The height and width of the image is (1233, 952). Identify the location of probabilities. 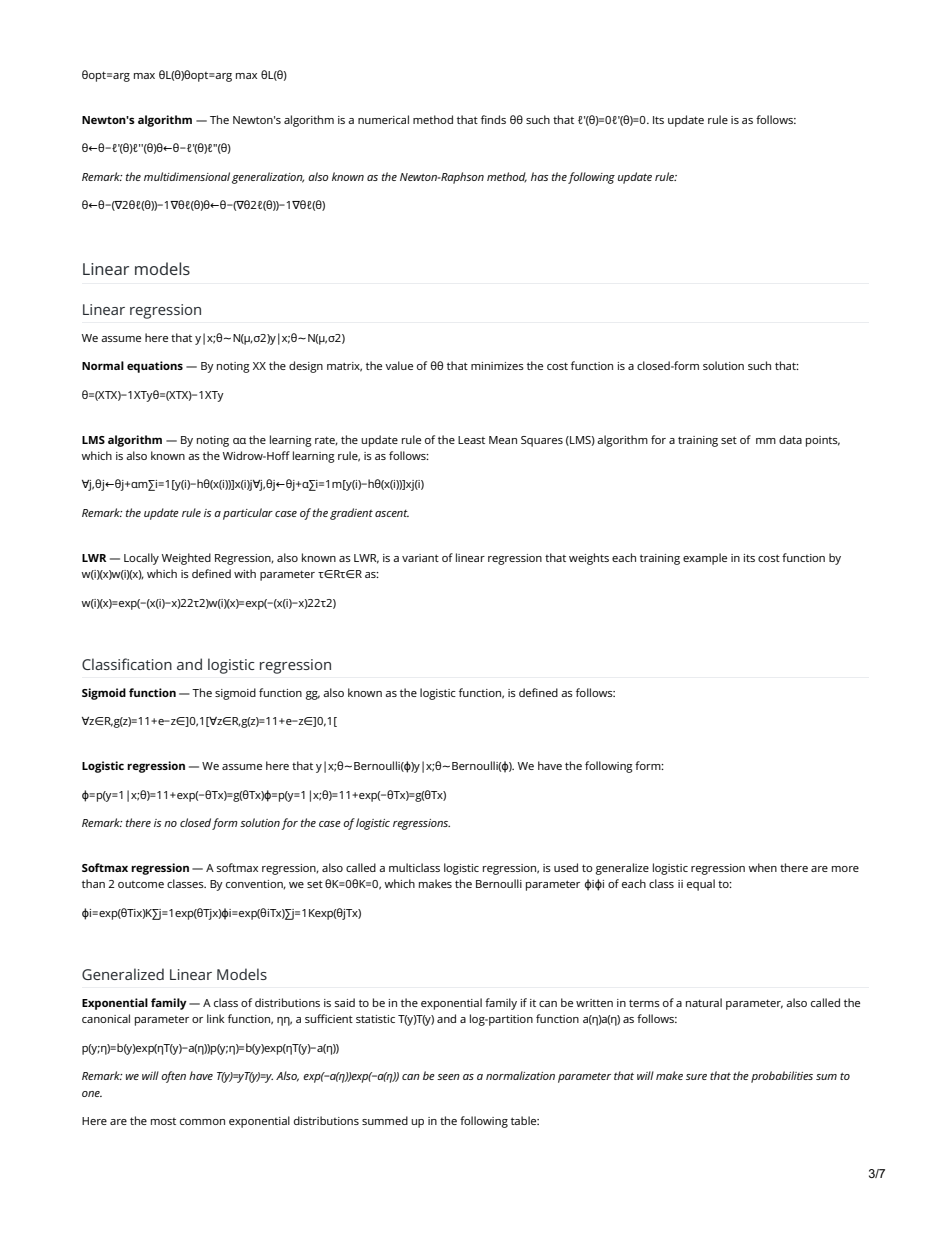
(782, 1077).
